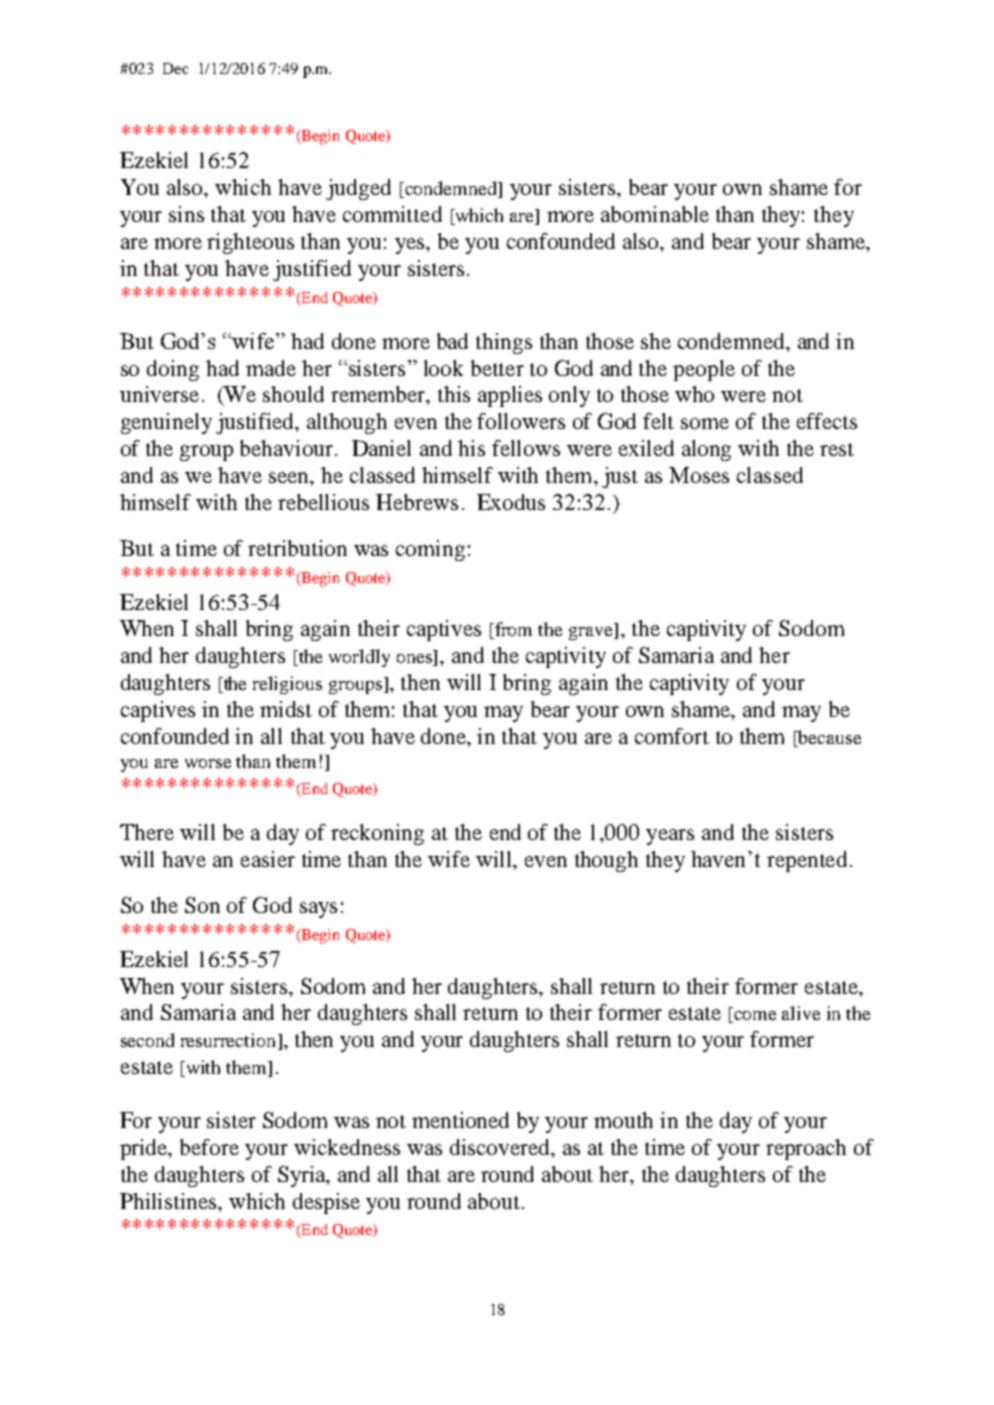 Image resolution: width=994 pixels, height=1405 pixels. I want to click on repented, so click(807, 861).
